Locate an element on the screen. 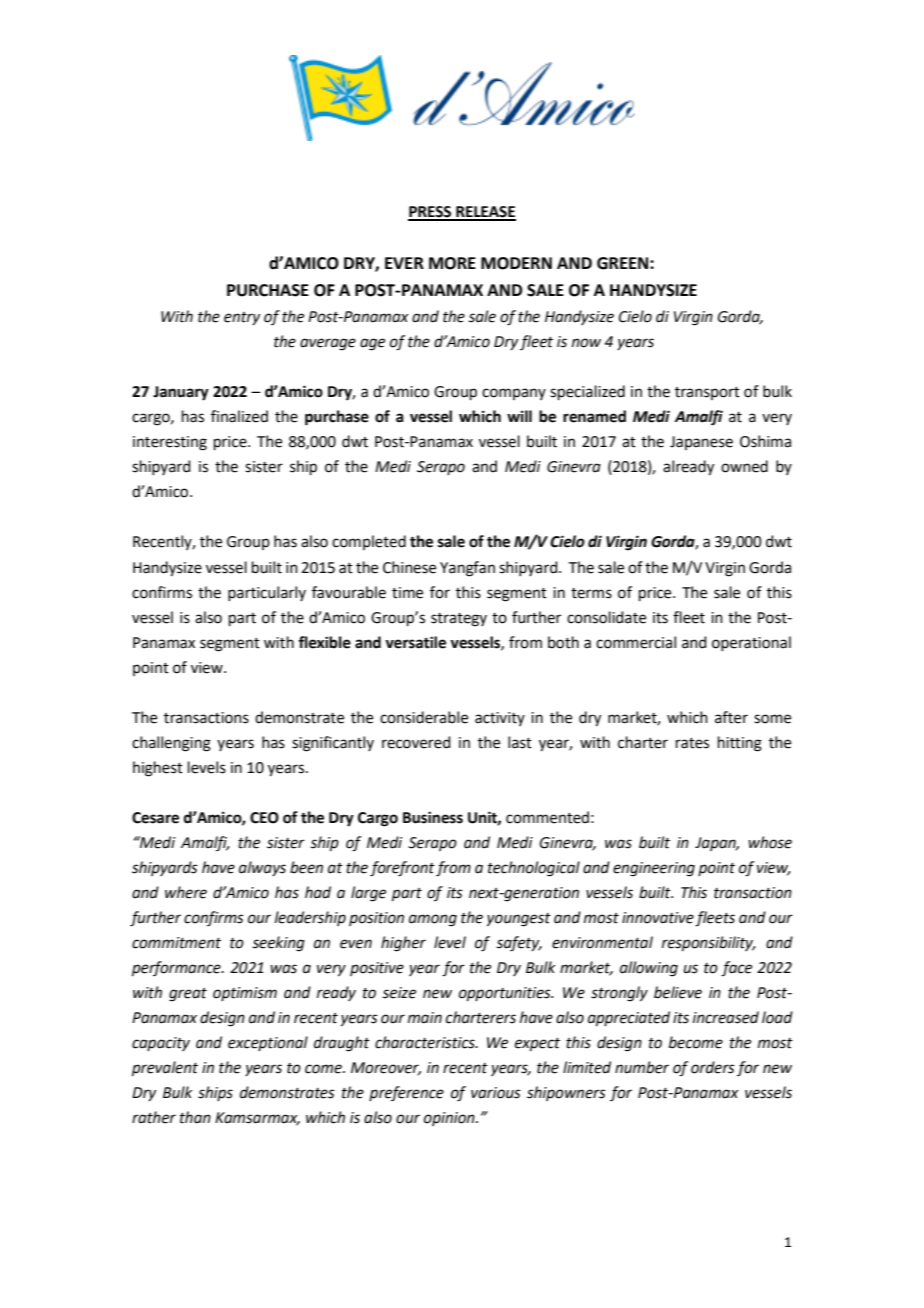 The height and width of the screenshot is (1308, 924). than is located at coordinates (195, 1117).
